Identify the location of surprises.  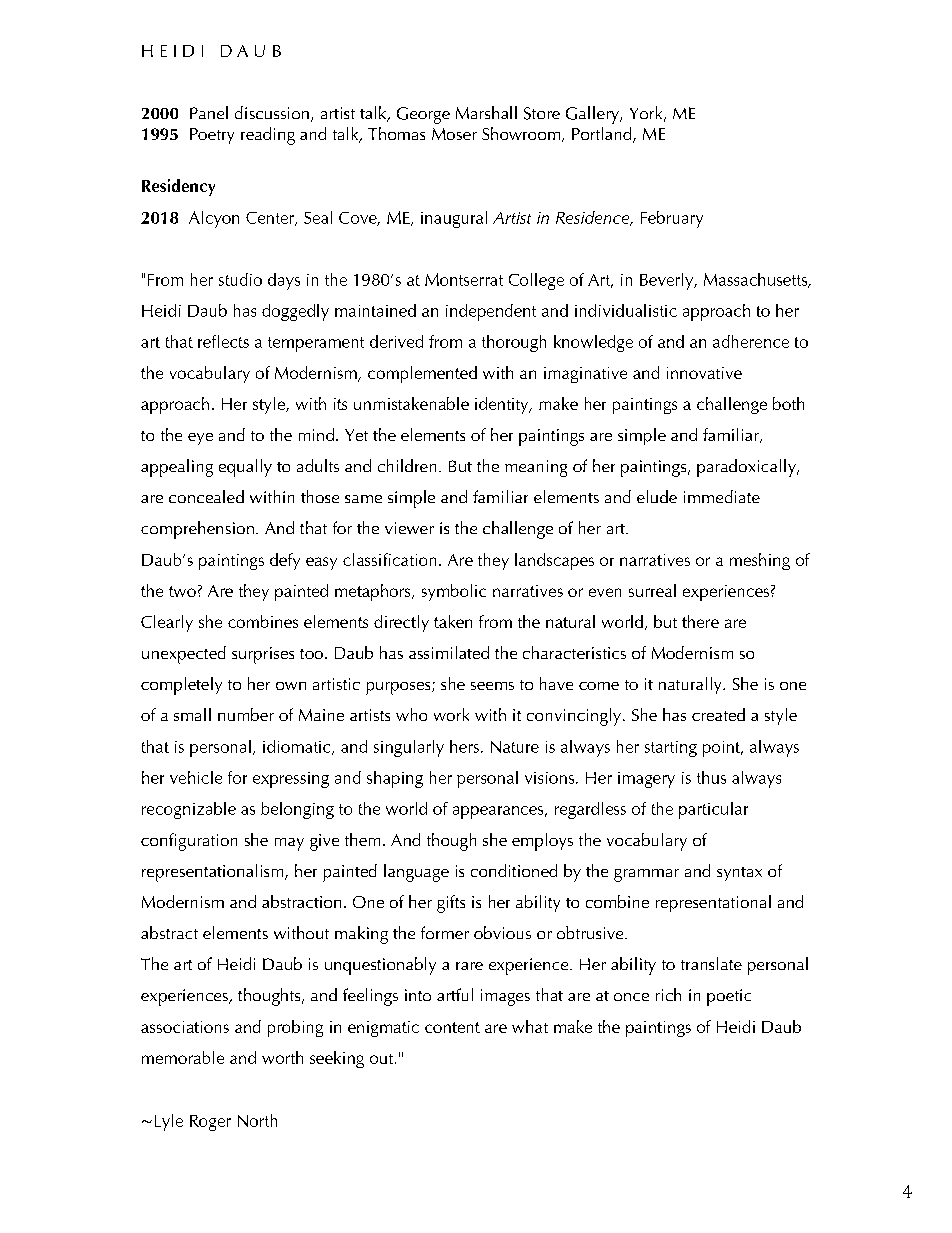
(263, 655).
